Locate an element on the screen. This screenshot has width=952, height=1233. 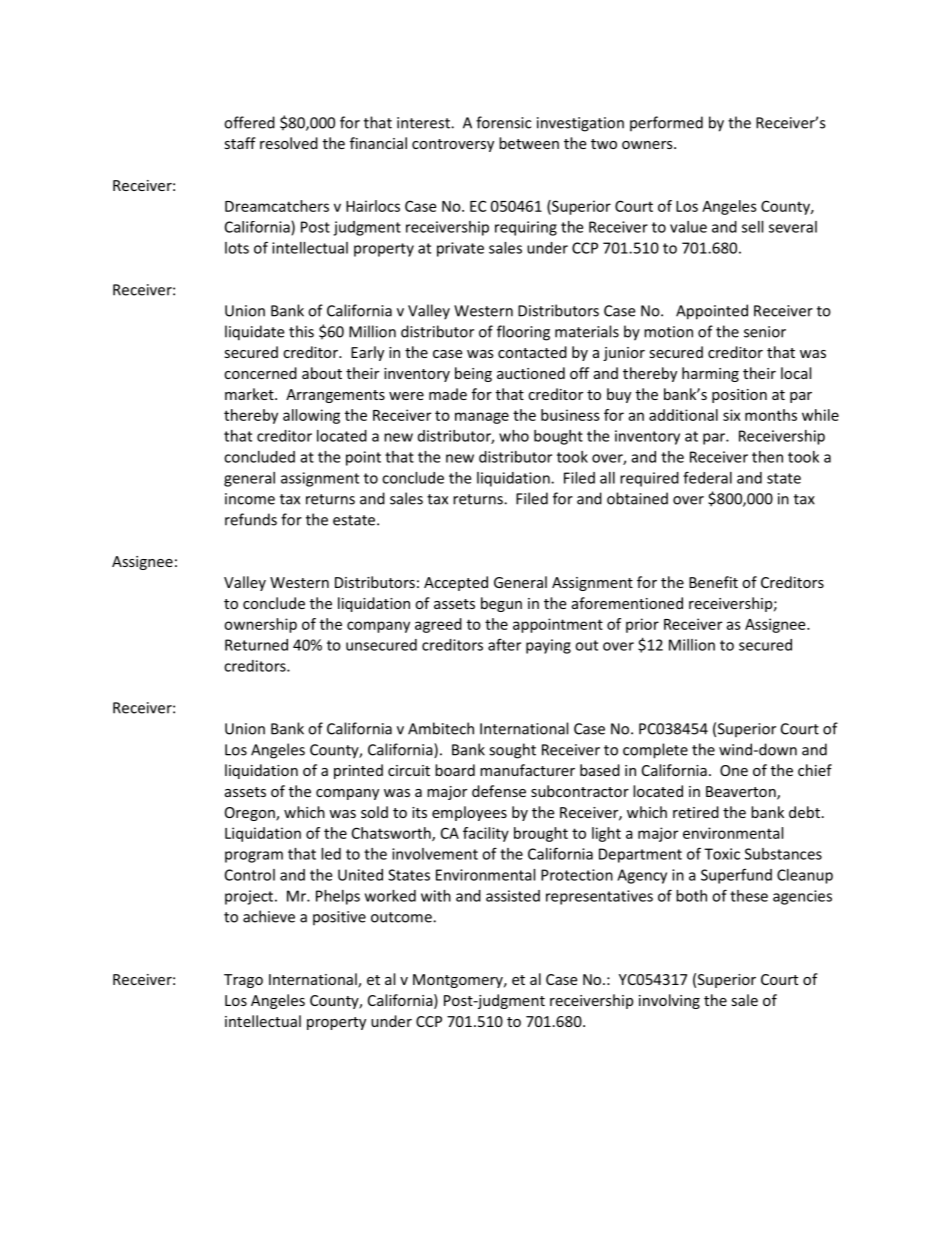
sought is located at coordinates (512, 751).
